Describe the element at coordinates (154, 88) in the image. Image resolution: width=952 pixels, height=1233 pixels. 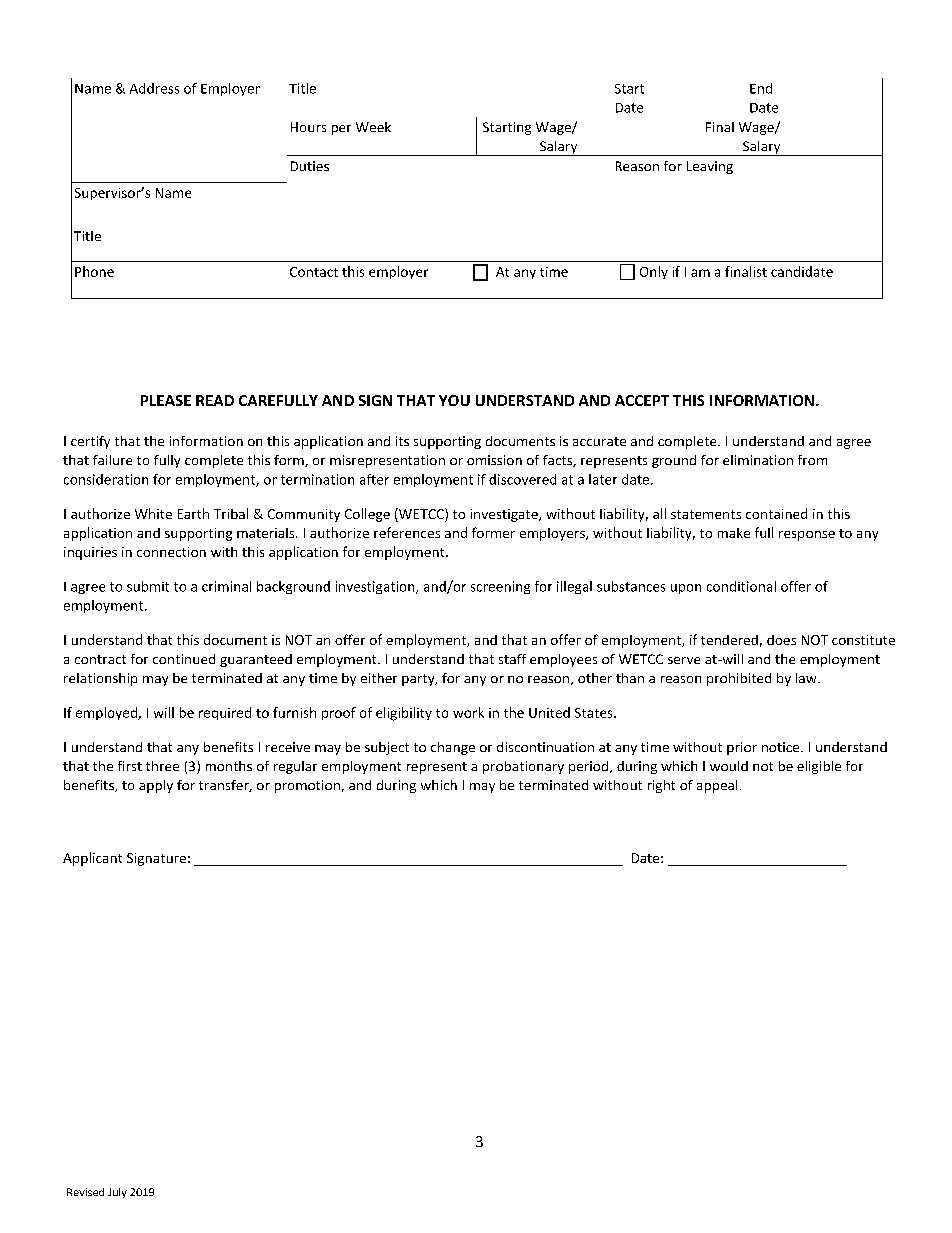
I see `Address` at that location.
